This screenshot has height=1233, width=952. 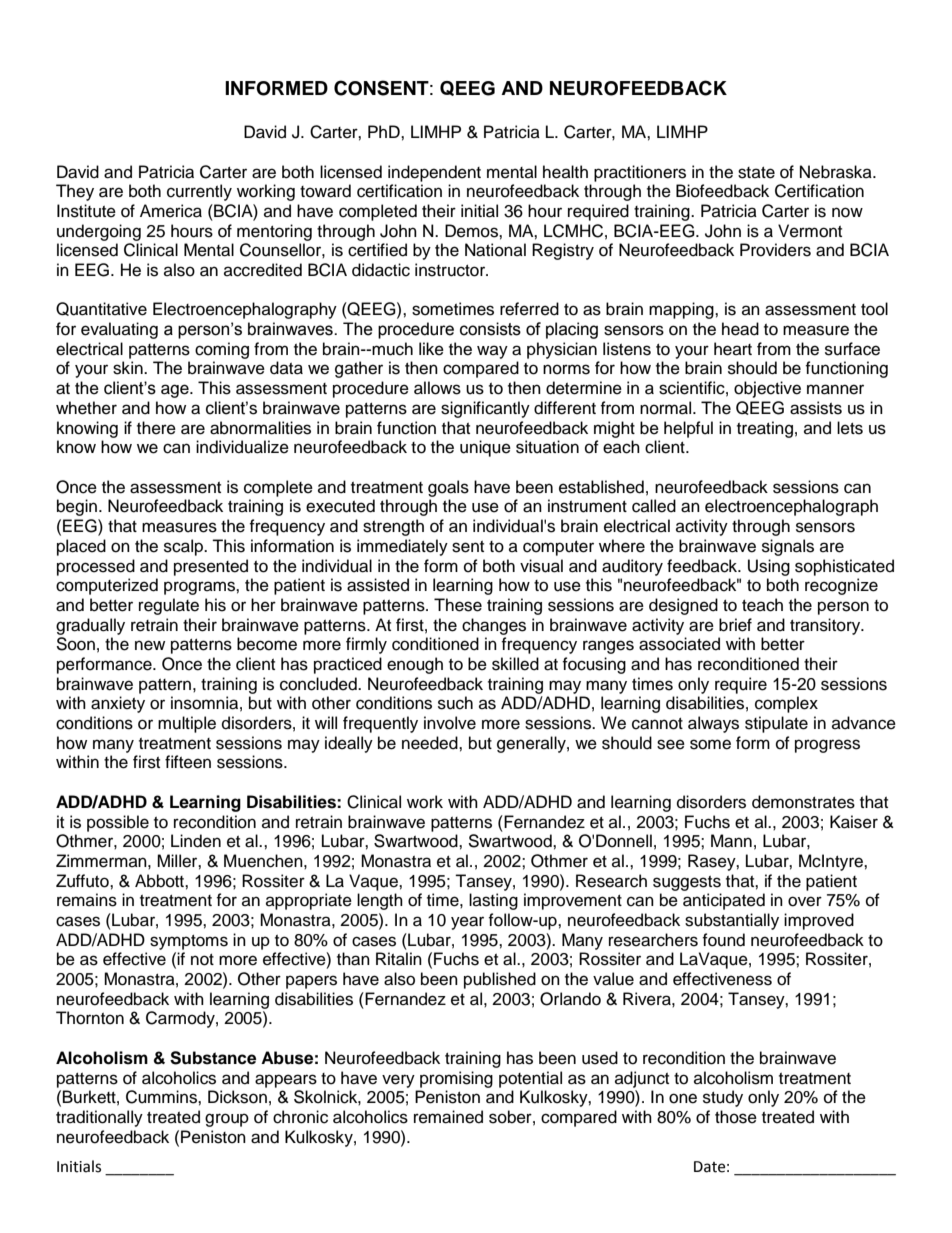 What do you see at coordinates (472, 231) in the screenshot?
I see `Demos` at bounding box center [472, 231].
